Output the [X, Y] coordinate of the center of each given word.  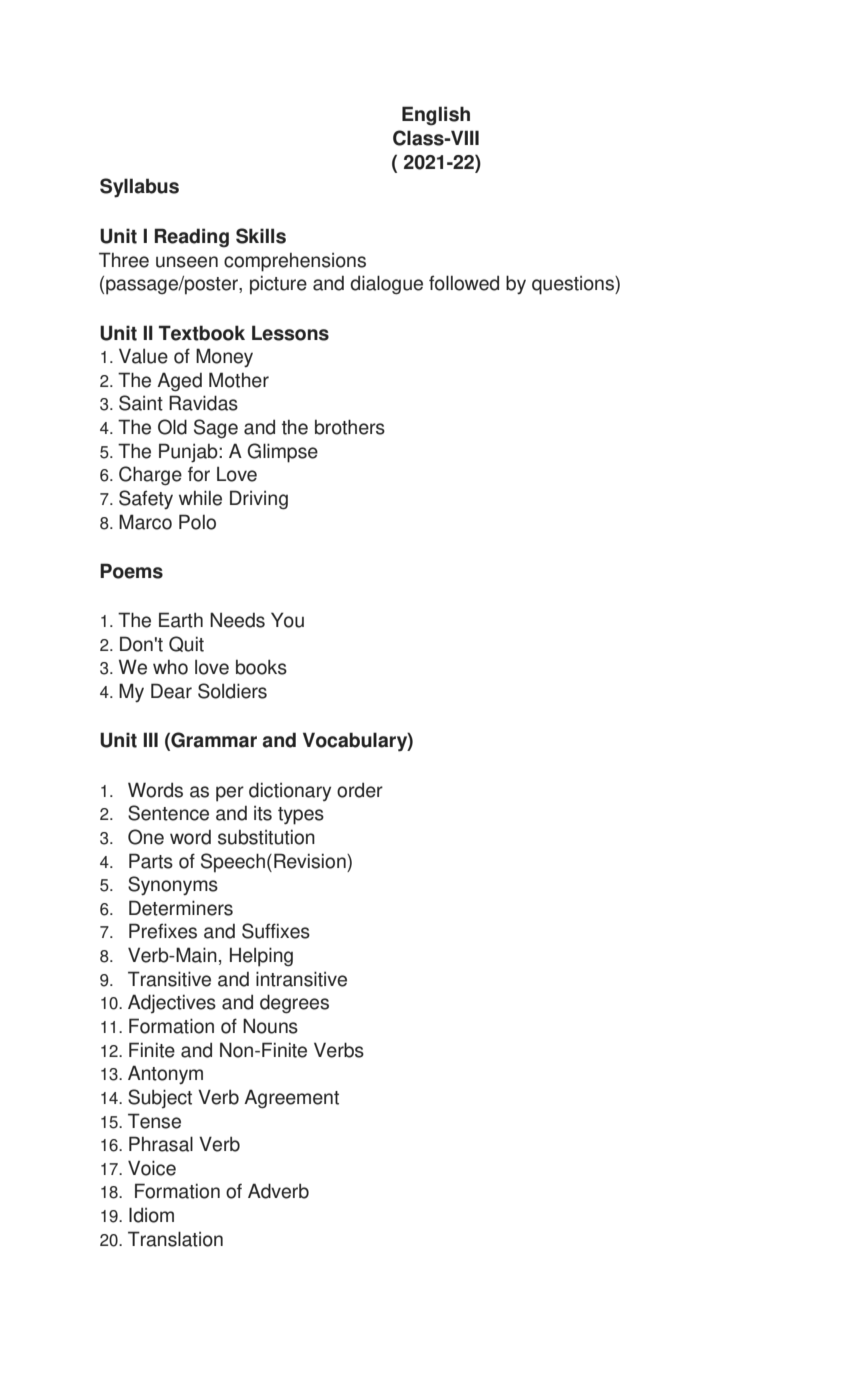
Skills [261, 236]
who [170, 667]
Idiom [151, 1215]
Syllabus [139, 188]
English [436, 116]
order [360, 790]
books [261, 667]
